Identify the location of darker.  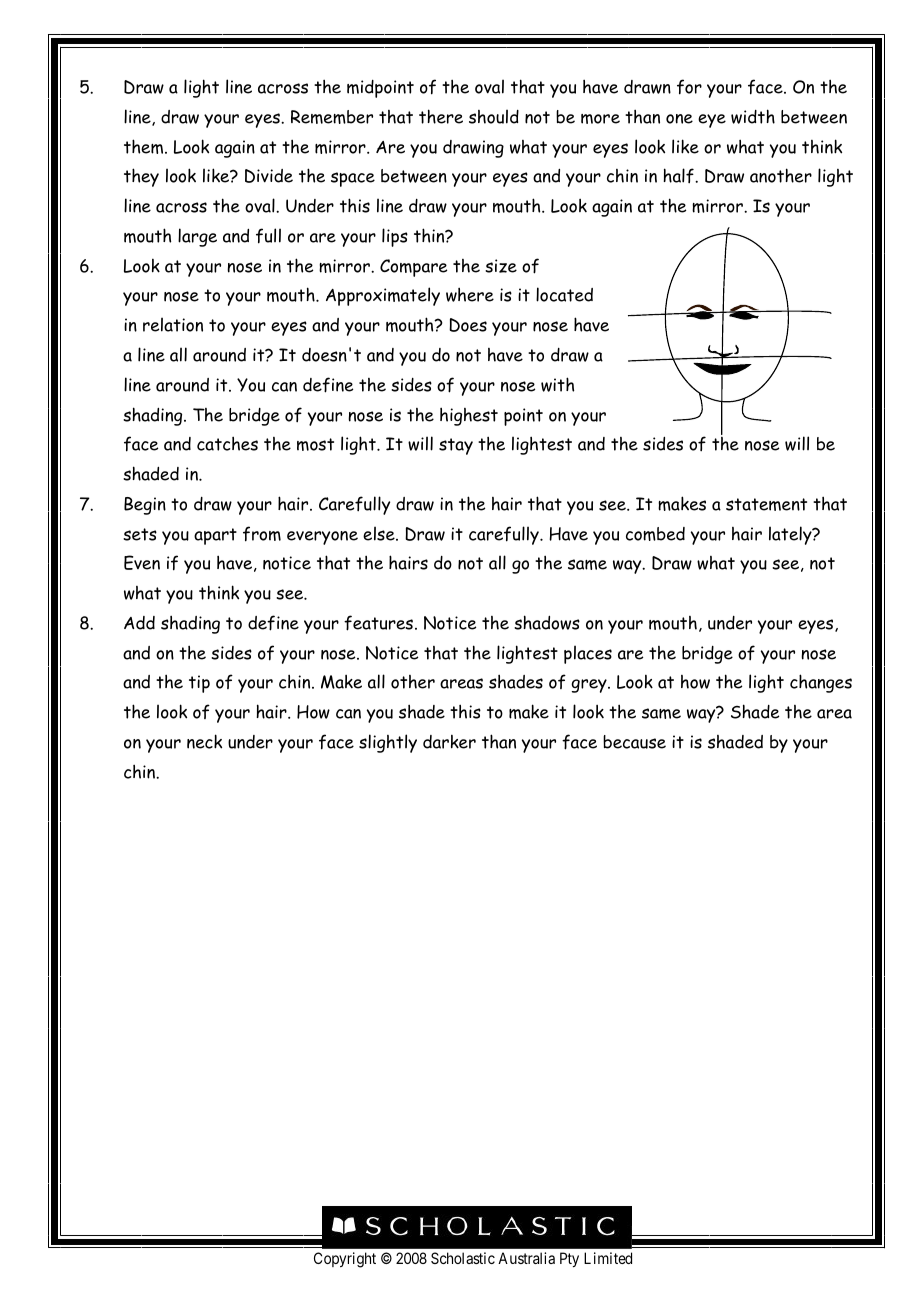
(449, 741).
